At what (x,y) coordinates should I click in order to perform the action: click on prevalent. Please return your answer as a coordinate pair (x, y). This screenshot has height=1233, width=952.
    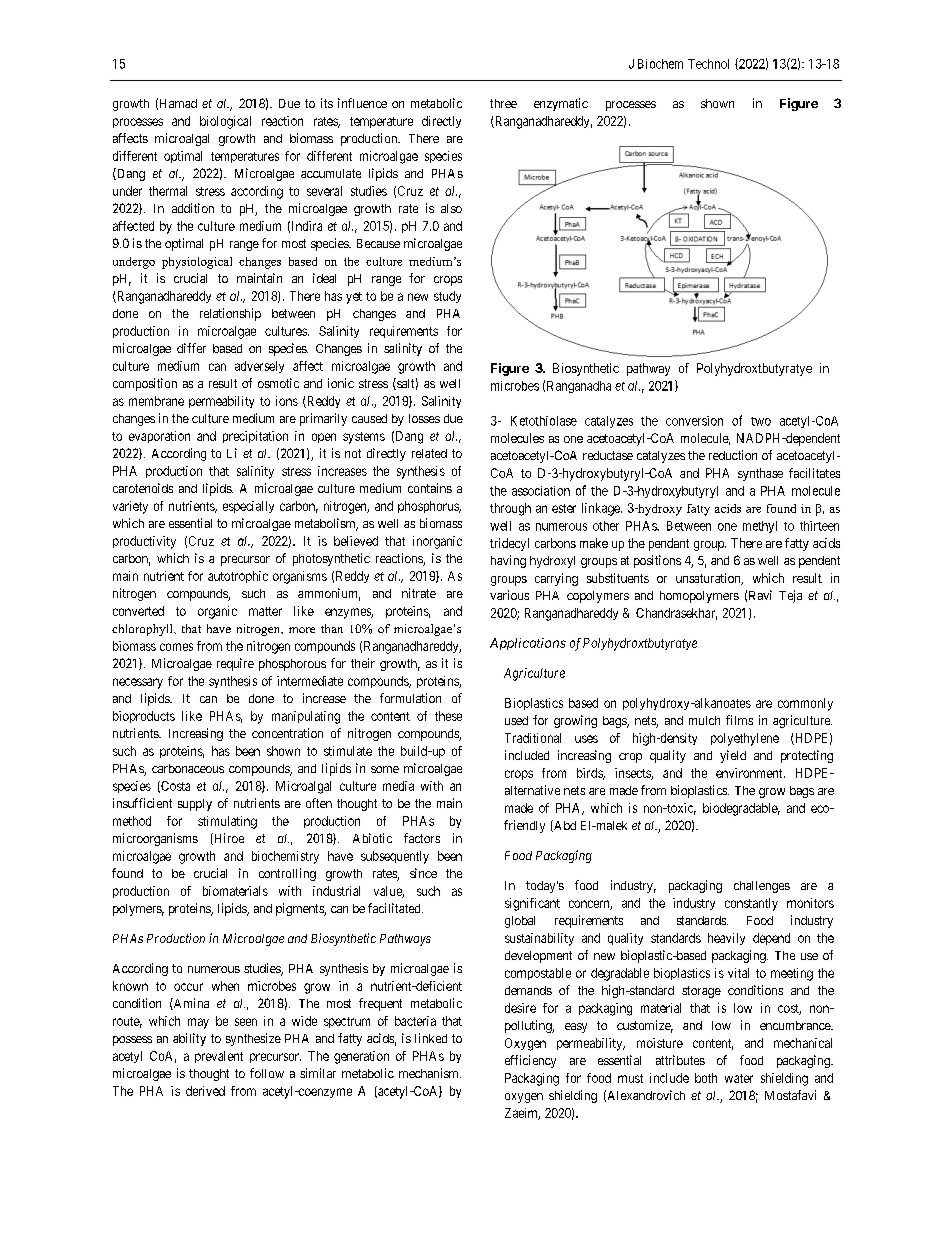
    Looking at the image, I should click on (219, 1057).
